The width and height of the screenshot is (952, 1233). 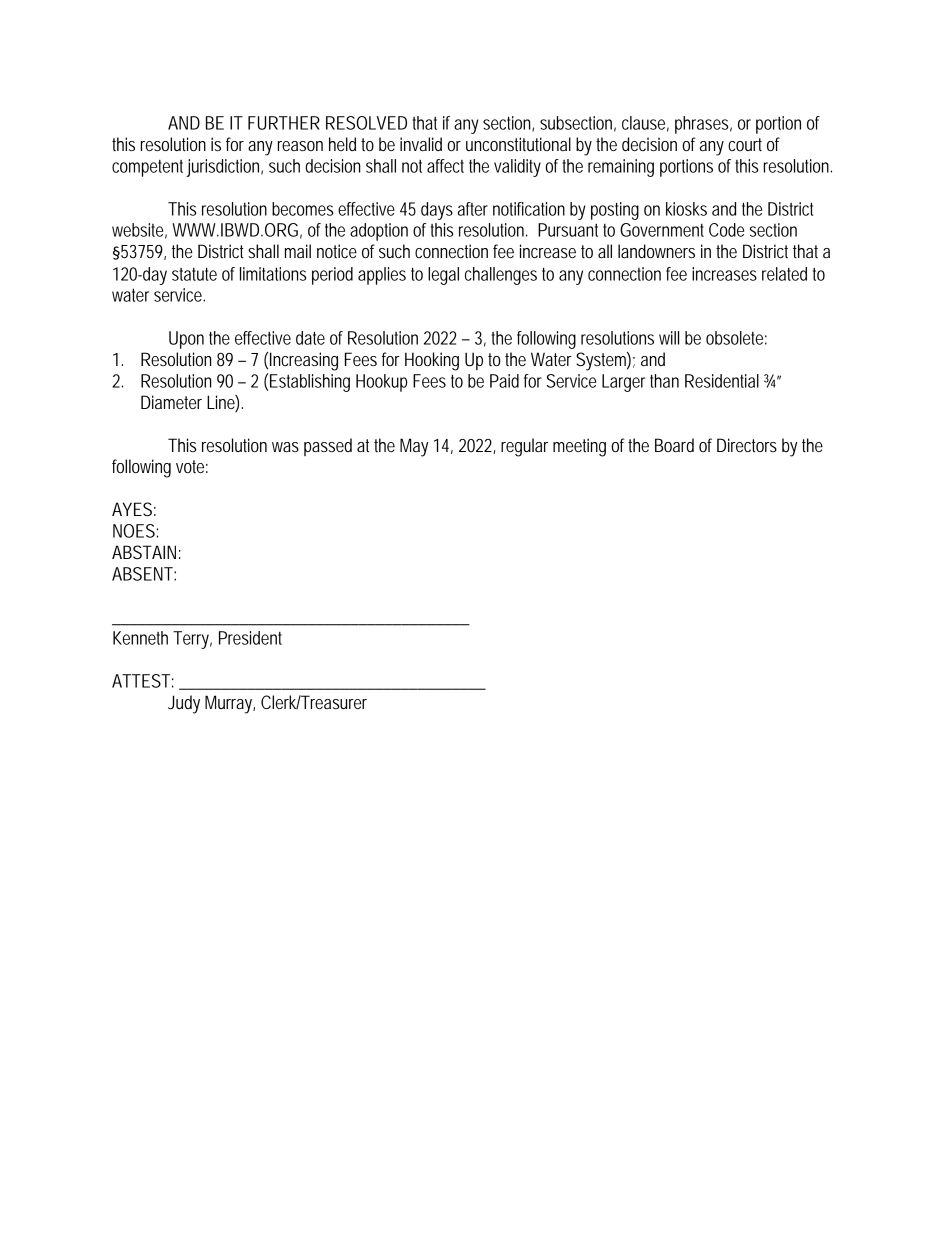 I want to click on Murray, so click(x=230, y=704).
